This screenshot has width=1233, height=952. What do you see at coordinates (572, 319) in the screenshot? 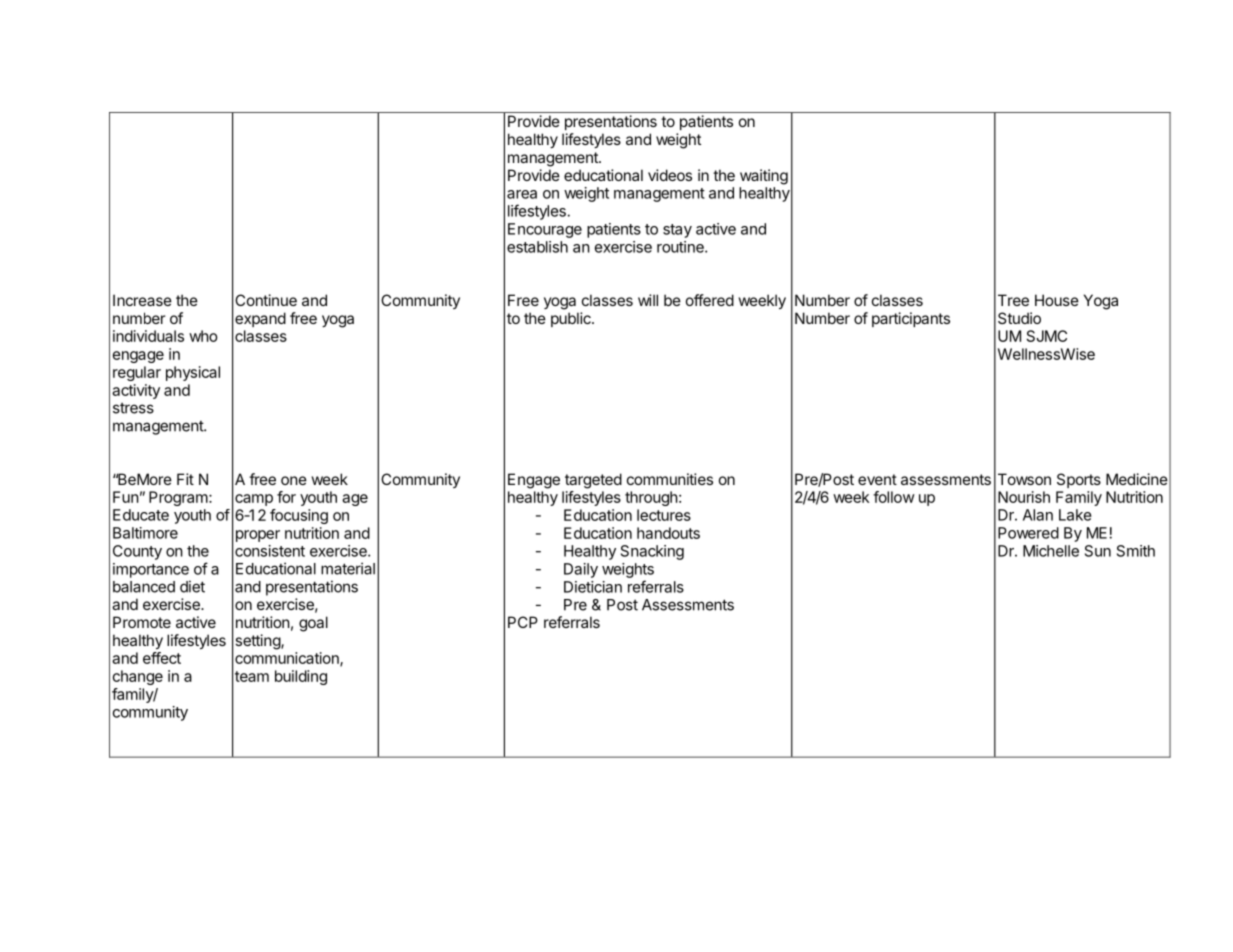
I see `public` at bounding box center [572, 319].
